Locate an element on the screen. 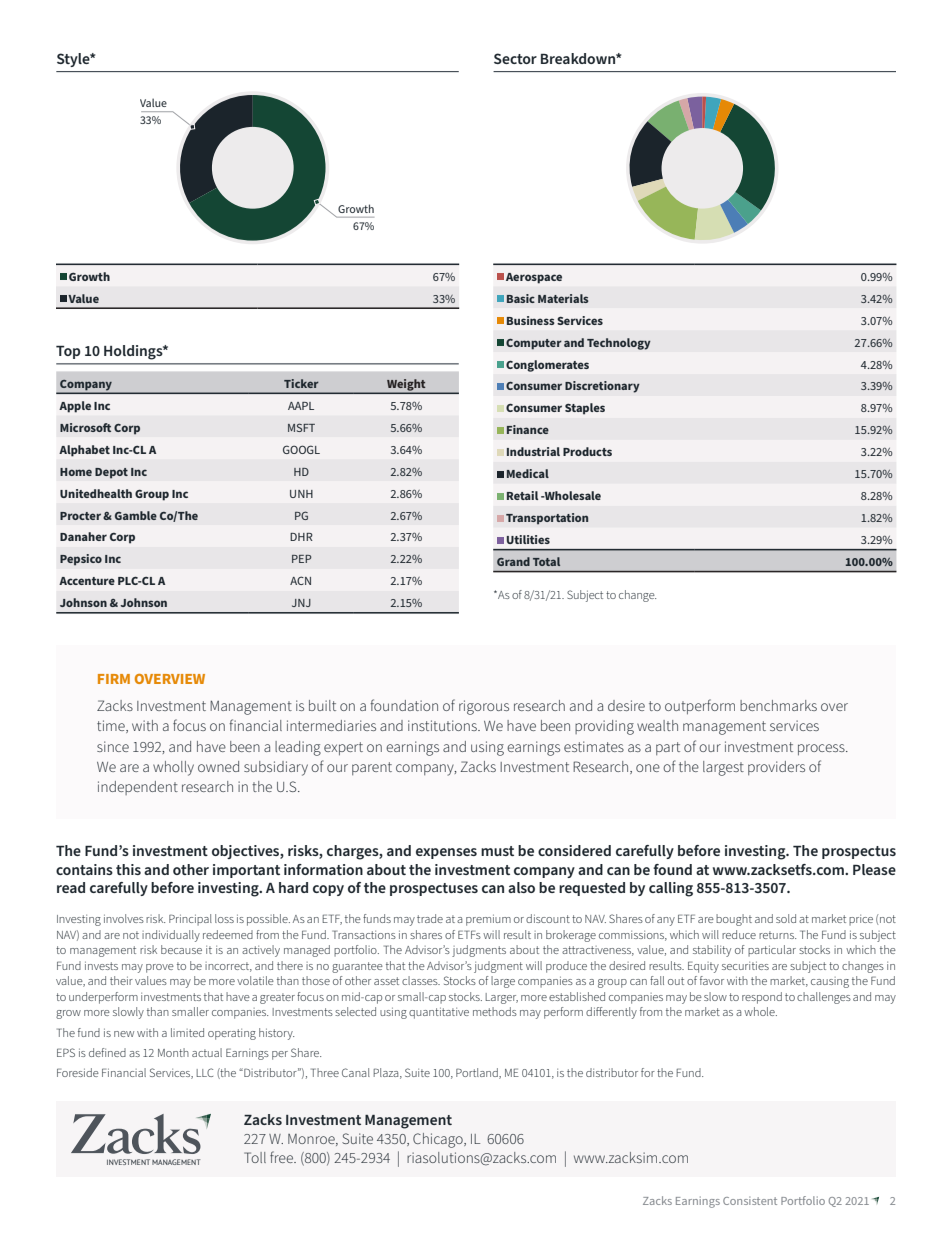 Image resolution: width=952 pixels, height=1233 pixels. Toll is located at coordinates (255, 1157).
